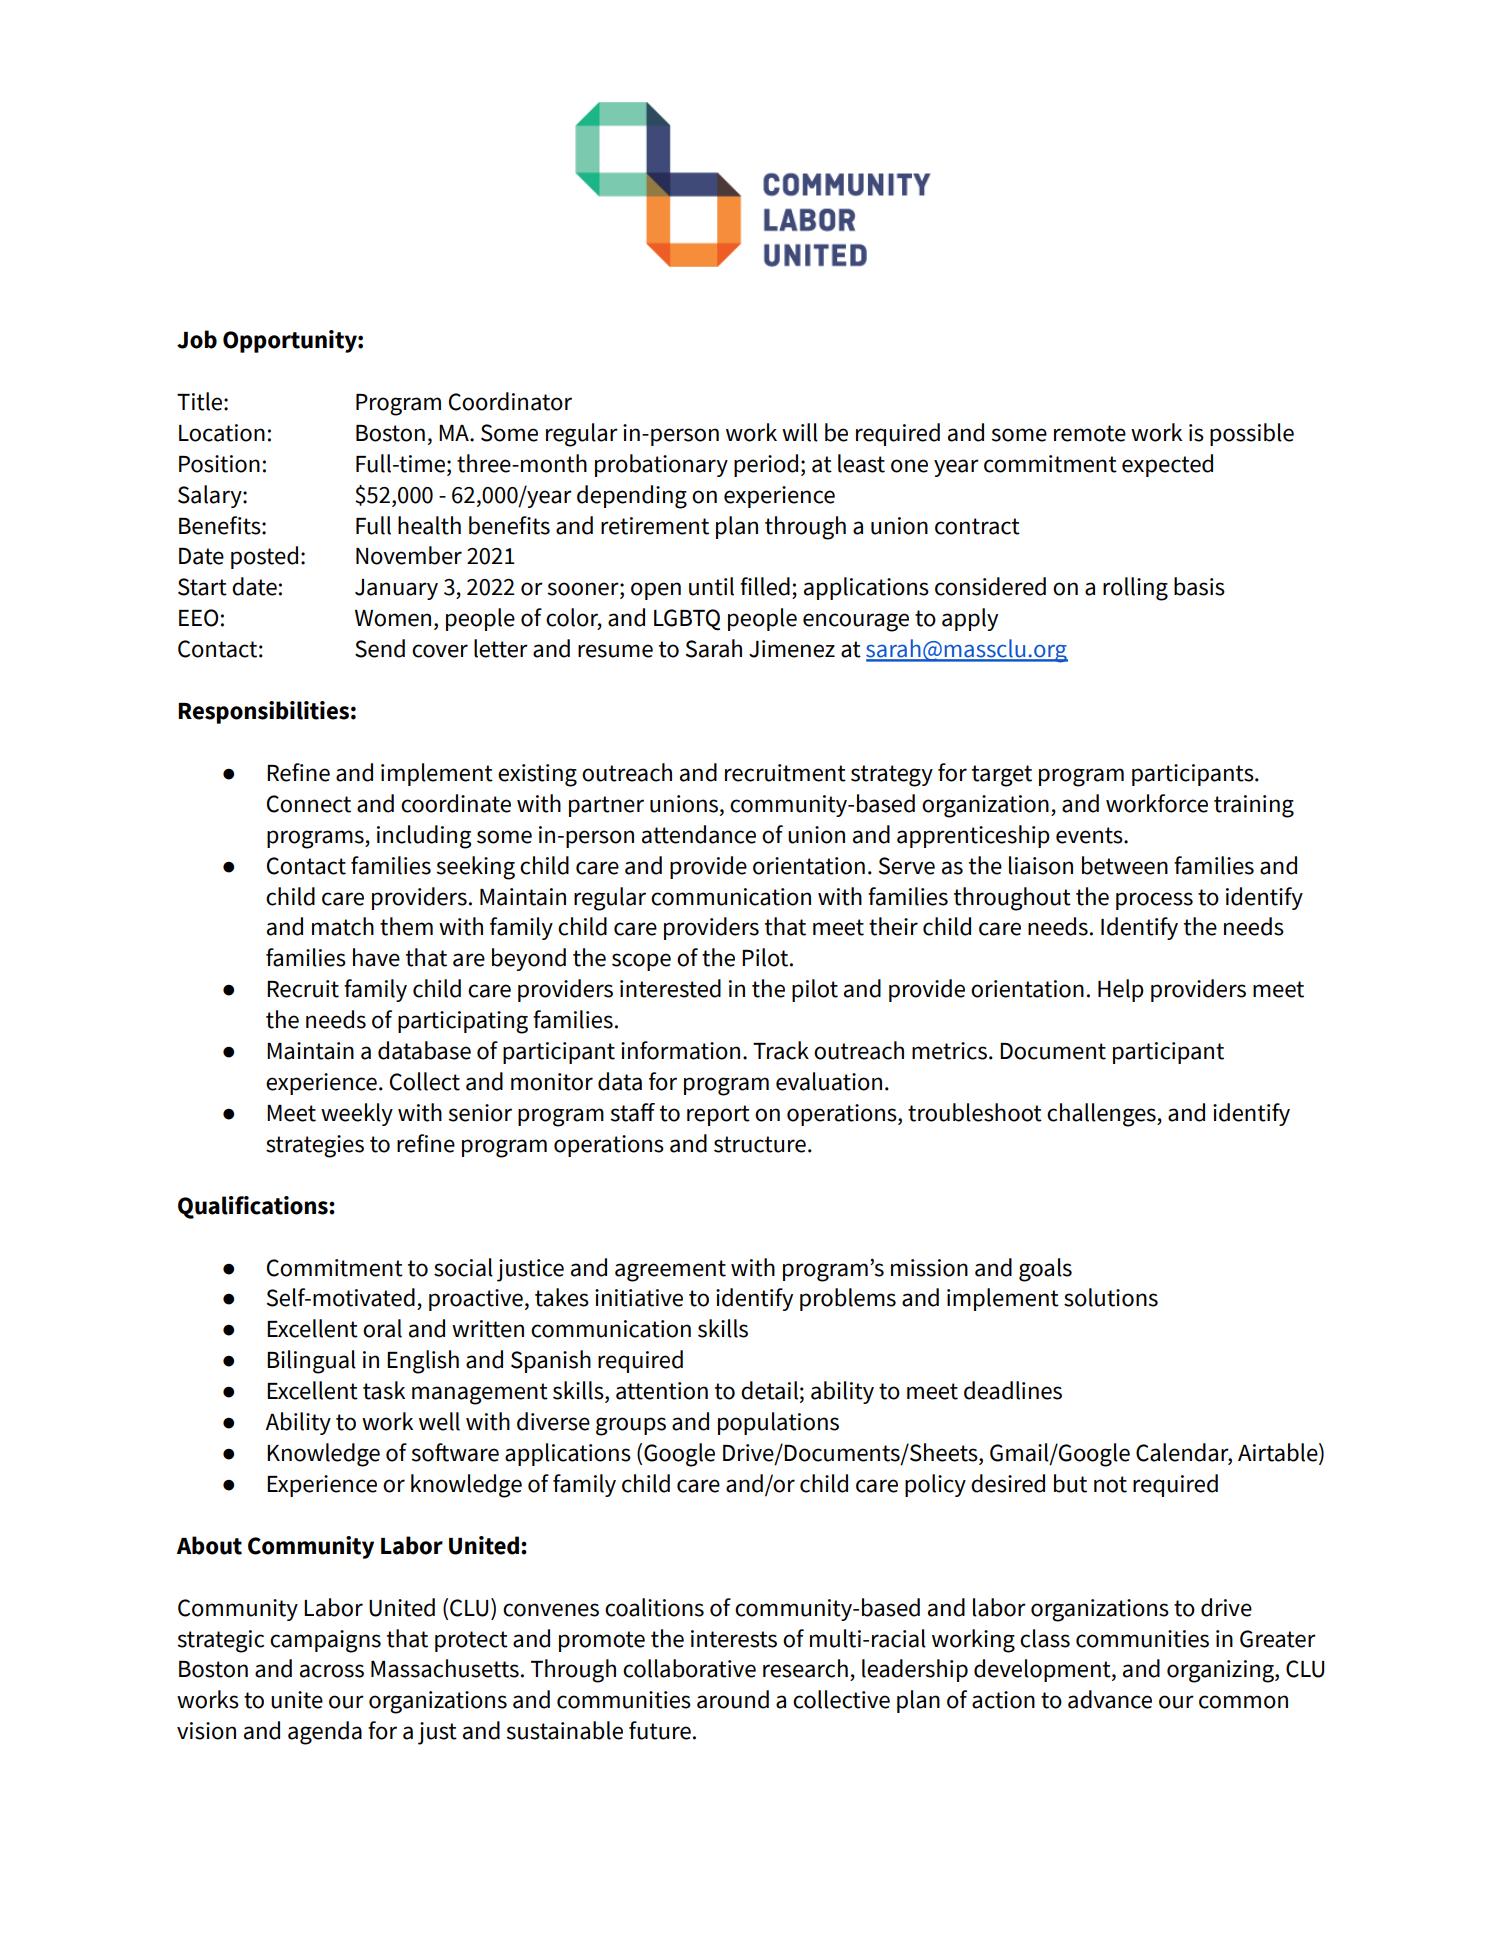 The image size is (1506, 1948). Describe the element at coordinates (263, 712) in the screenshot. I see `Responsibilities` at that location.
